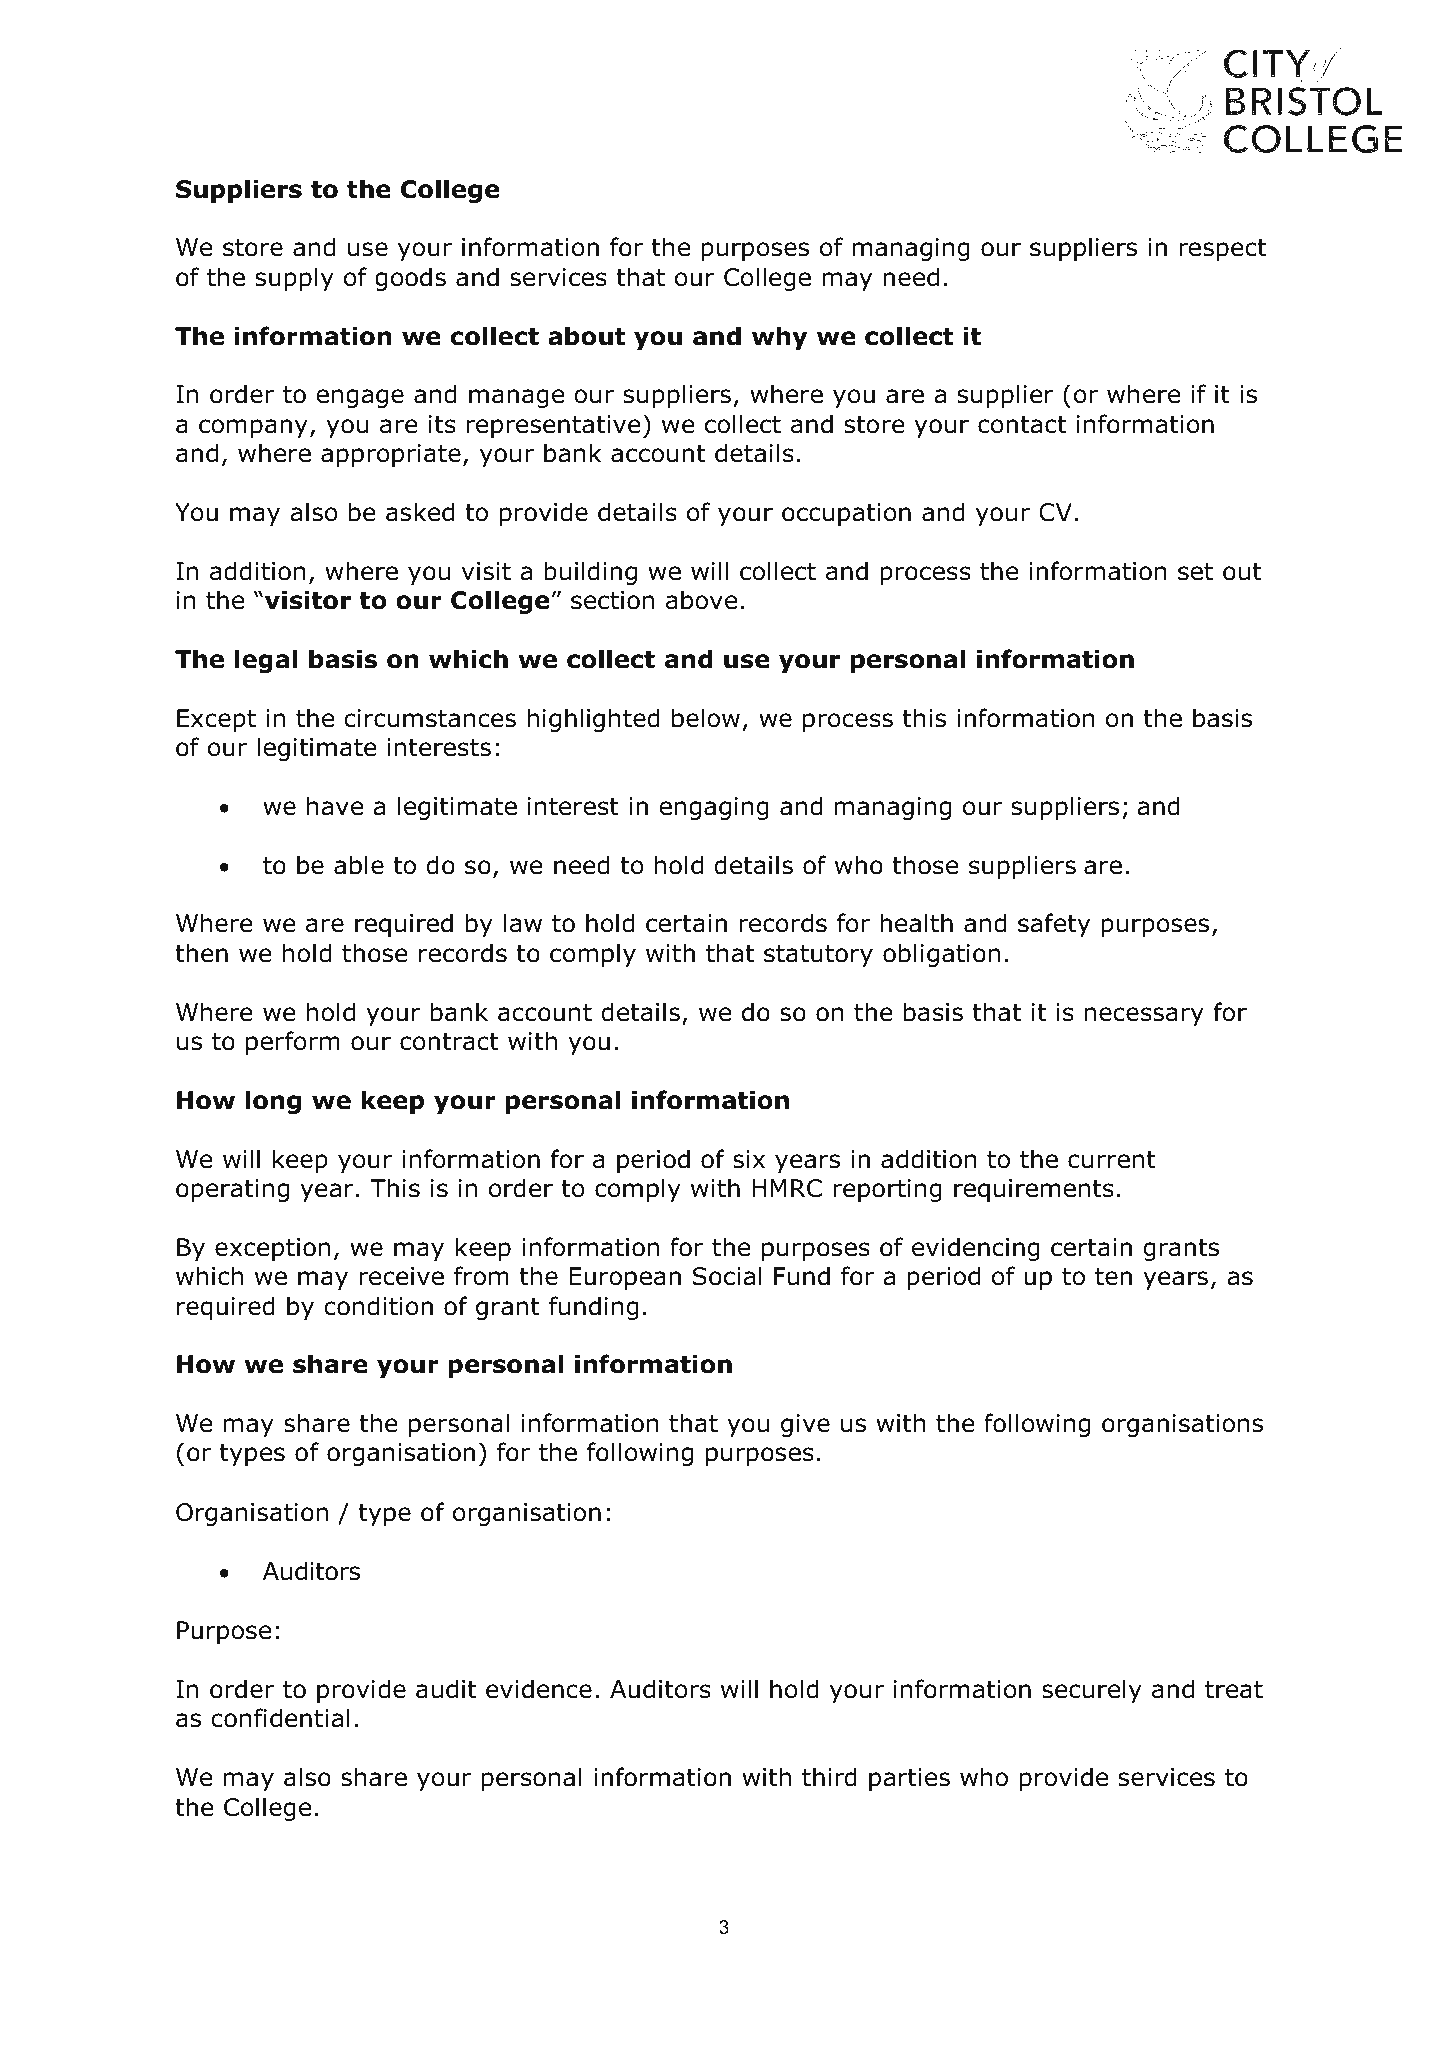 This page has width=1448, height=2048. Describe the element at coordinates (295, 279) in the page. I see `supply` at that location.
